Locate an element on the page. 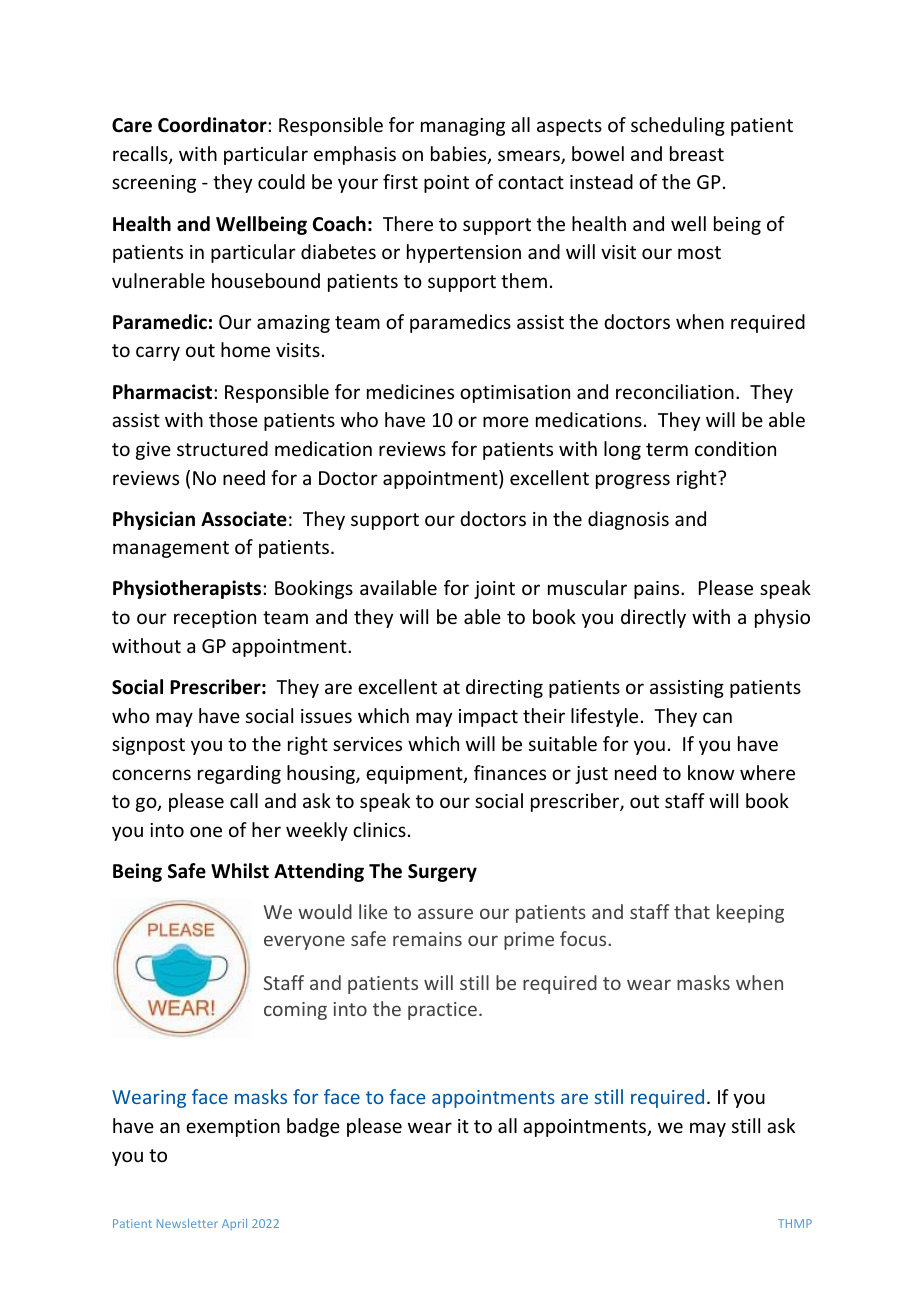 This image has width=924, height=1308. Surgery is located at coordinates (442, 873).
